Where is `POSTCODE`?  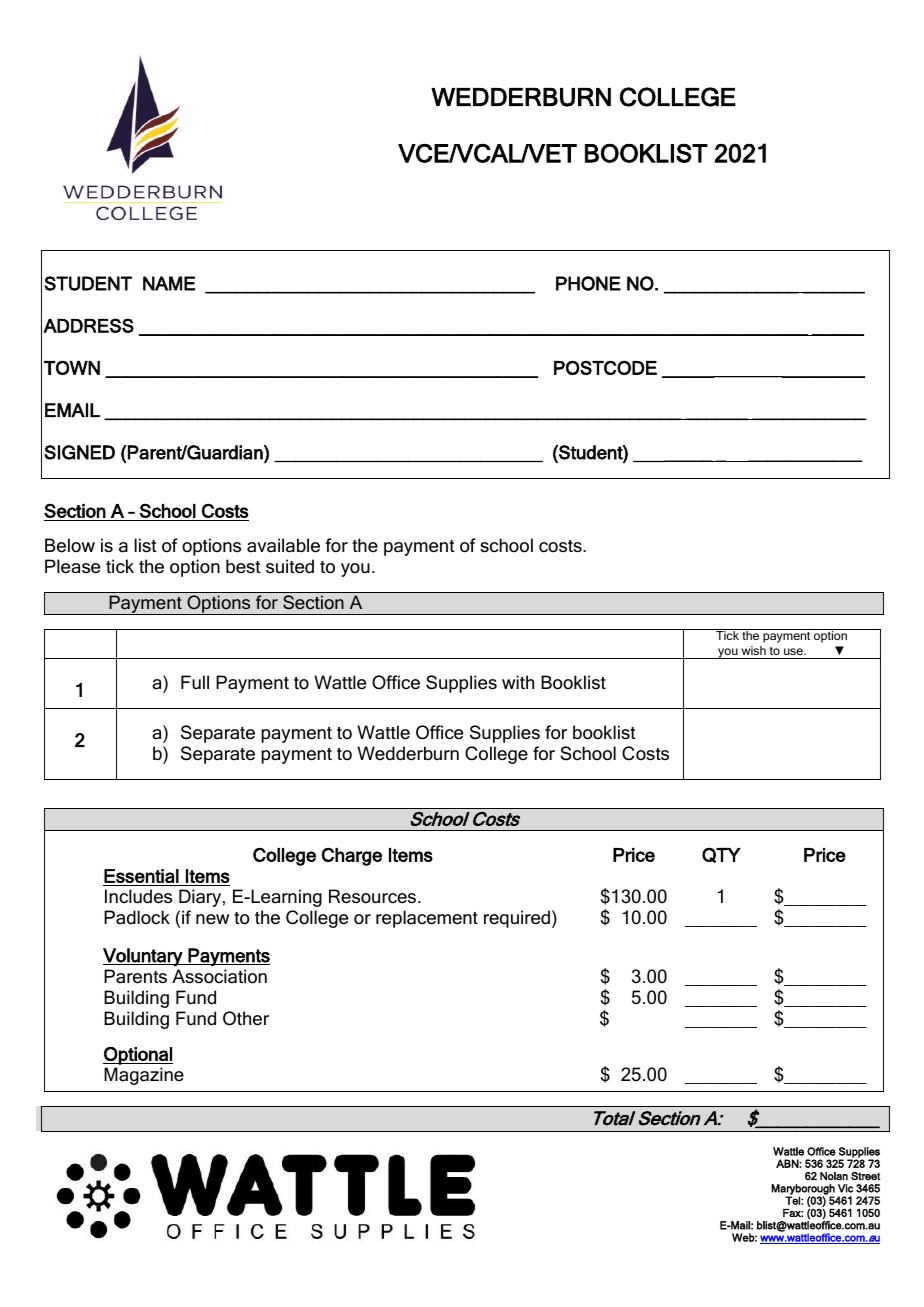 POSTCODE is located at coordinates (605, 367).
